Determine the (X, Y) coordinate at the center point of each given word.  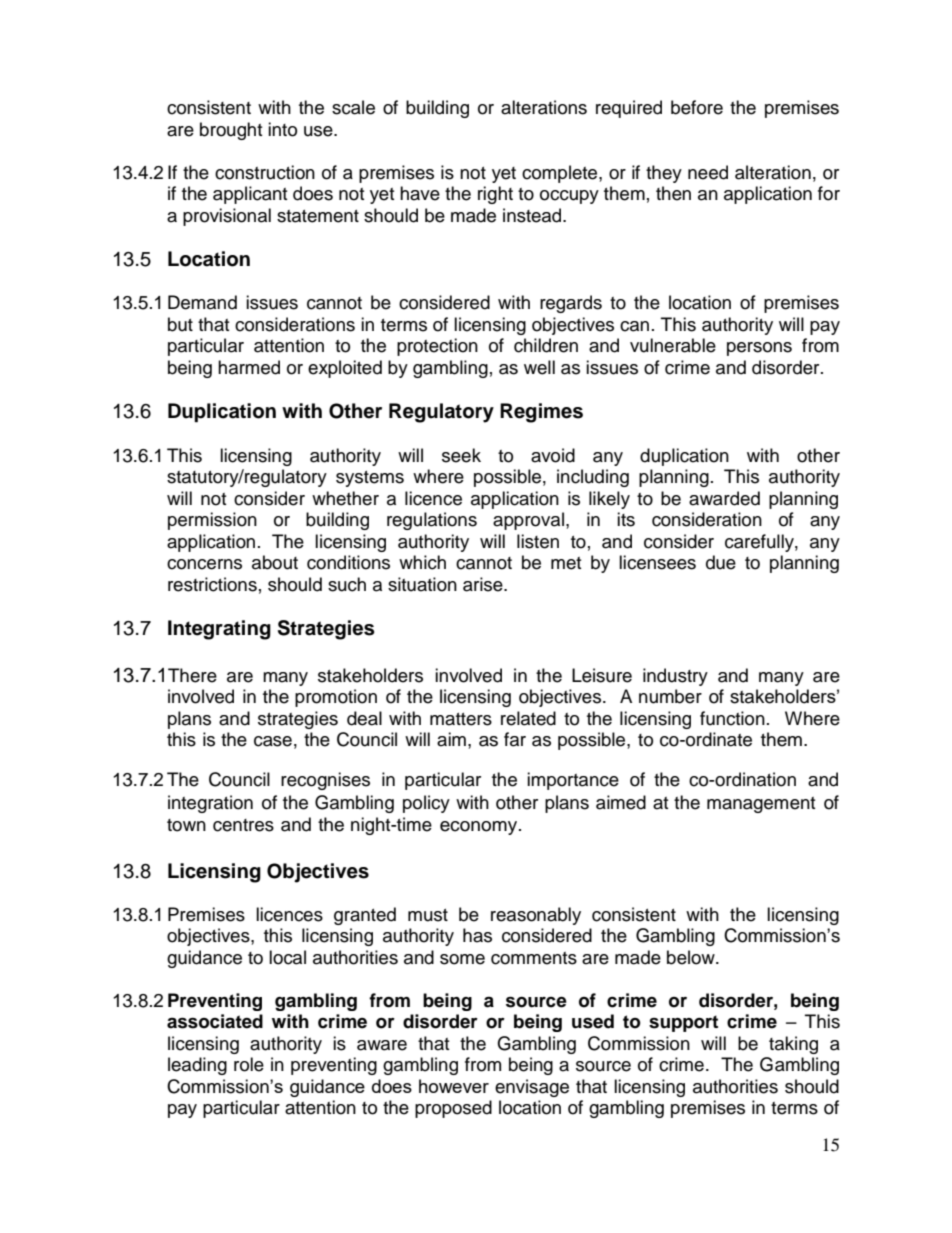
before (697, 107)
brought (231, 131)
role (249, 1064)
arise (484, 584)
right (495, 195)
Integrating (219, 630)
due (721, 562)
